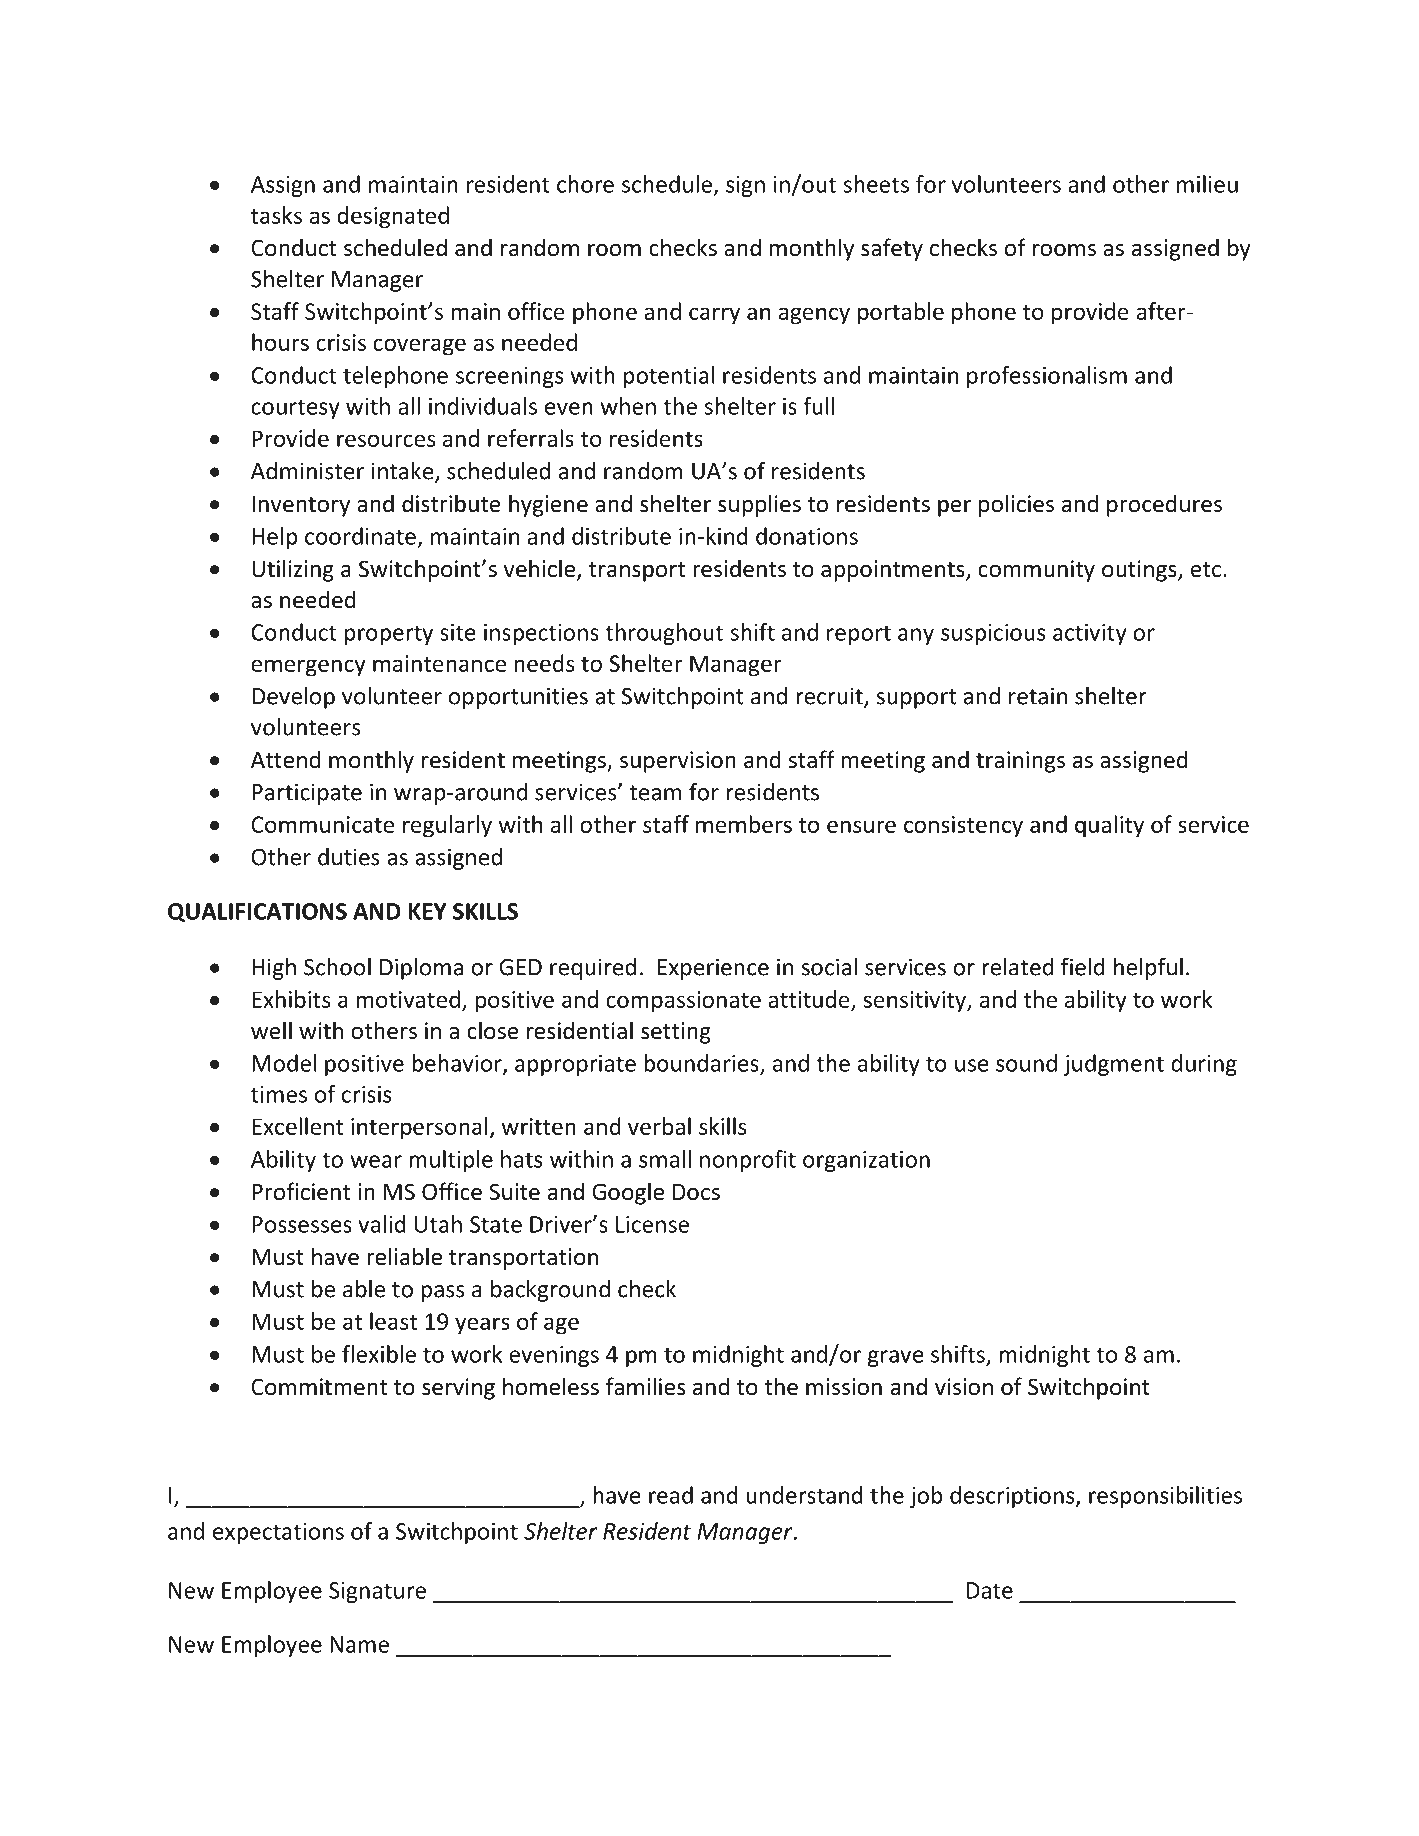 The height and width of the screenshot is (1836, 1419). What do you see at coordinates (896, 1358) in the screenshot?
I see `grave` at bounding box center [896, 1358].
